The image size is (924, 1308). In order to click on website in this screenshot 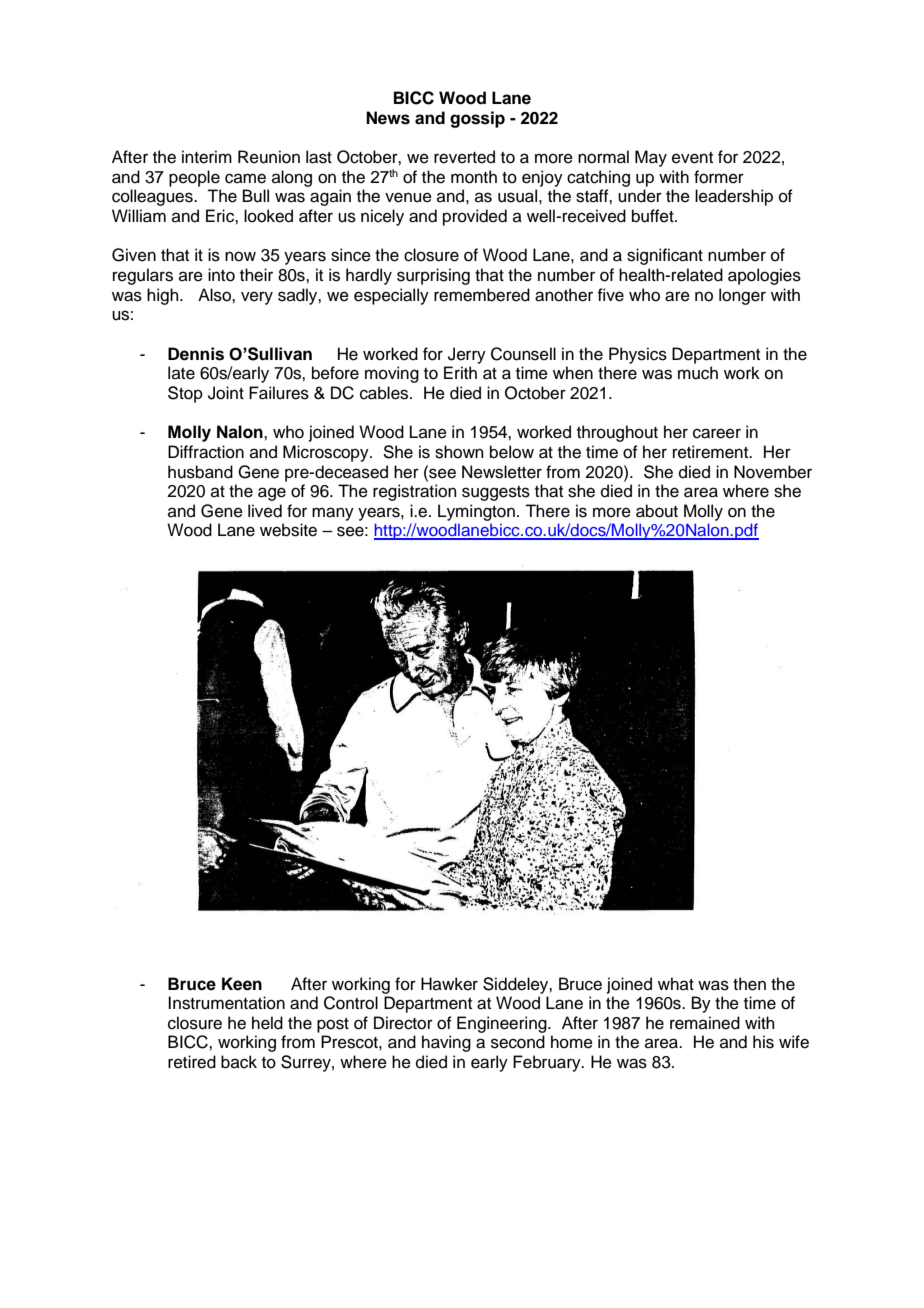, I will do `click(288, 530)`.
